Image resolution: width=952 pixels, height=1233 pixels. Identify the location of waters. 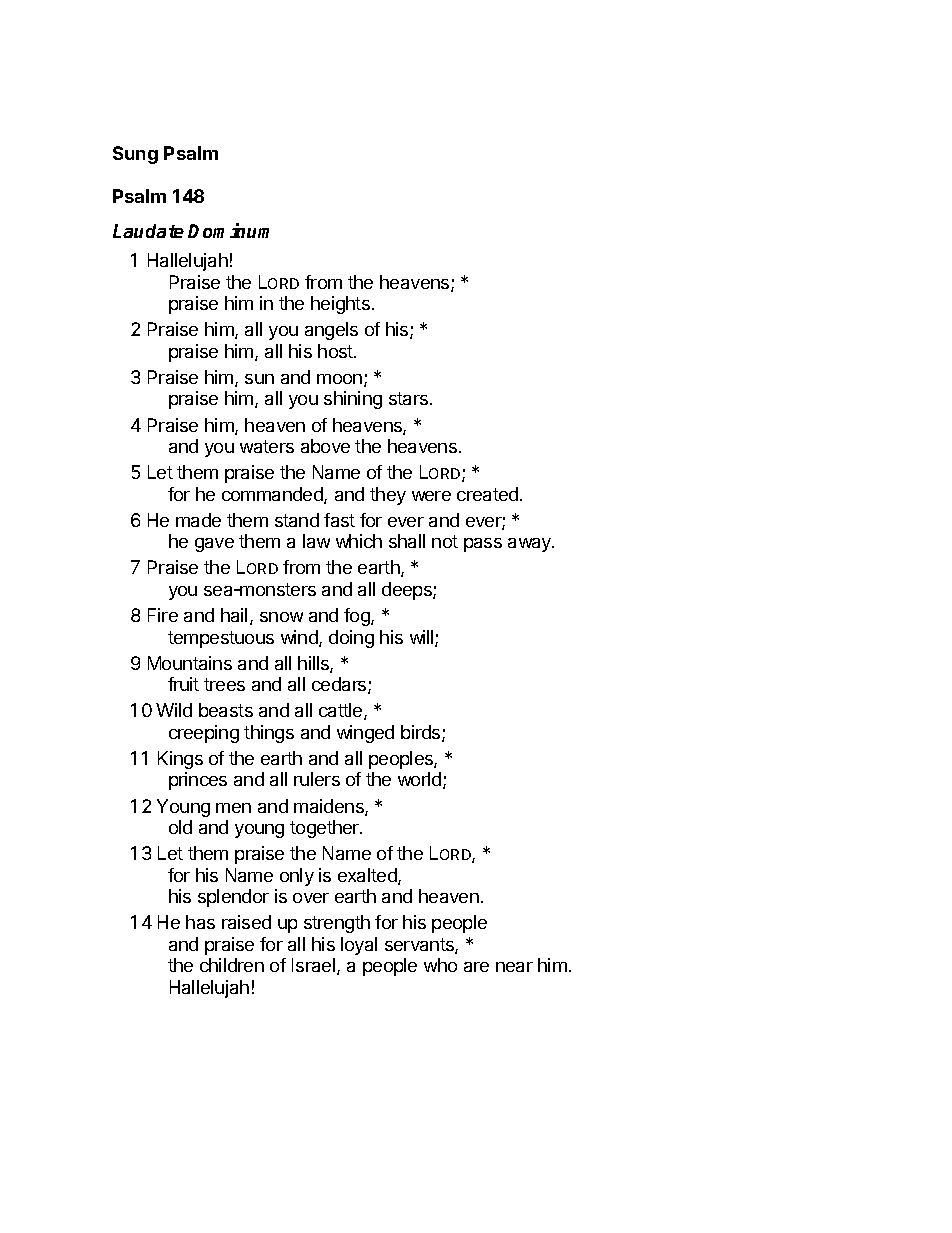
(267, 446).
